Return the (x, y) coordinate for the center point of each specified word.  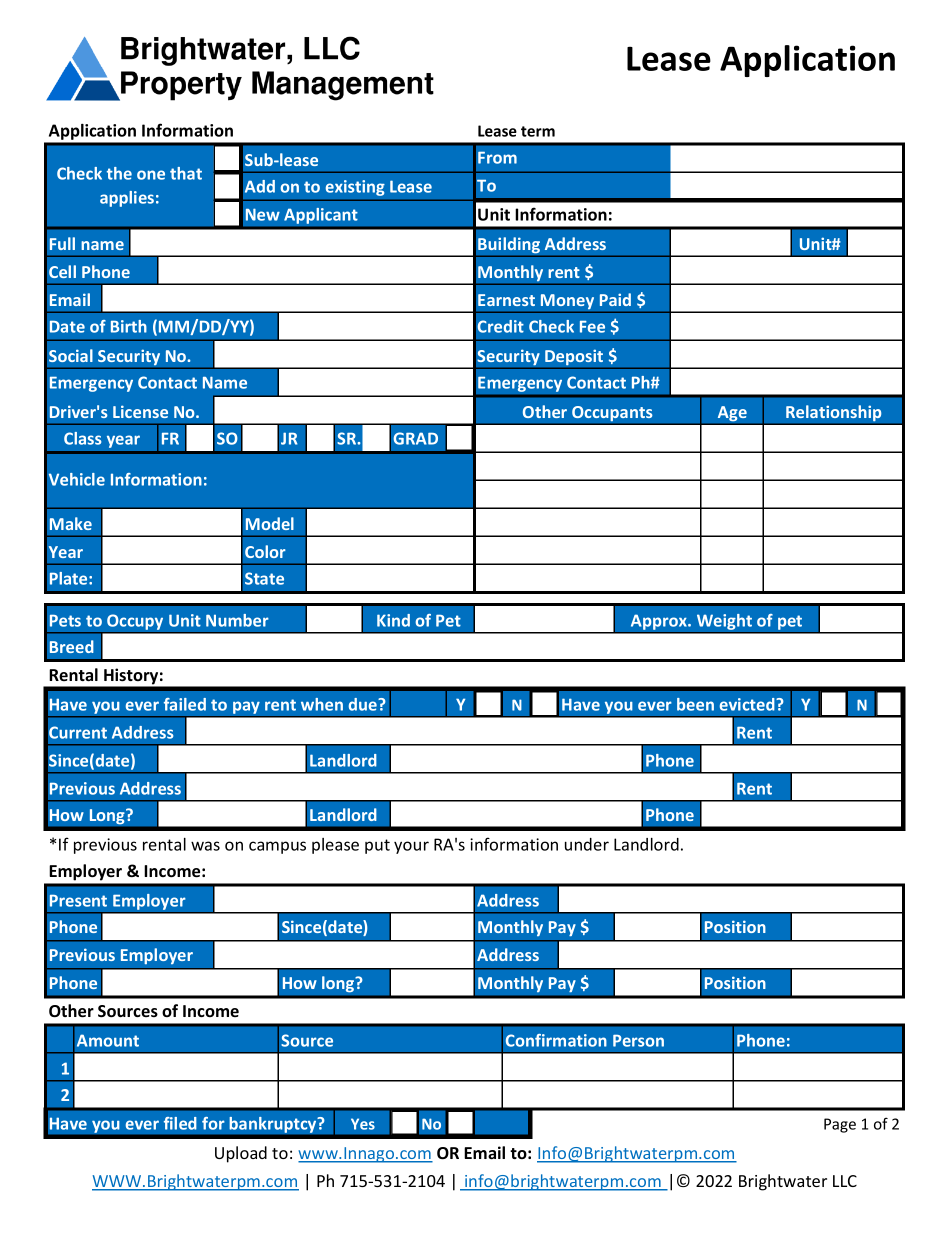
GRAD (416, 438)
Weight (724, 622)
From (497, 158)
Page (840, 1125)
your (411, 847)
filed (180, 1123)
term (538, 131)
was (205, 846)
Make (71, 523)
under (587, 844)
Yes (363, 1124)
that (186, 173)
